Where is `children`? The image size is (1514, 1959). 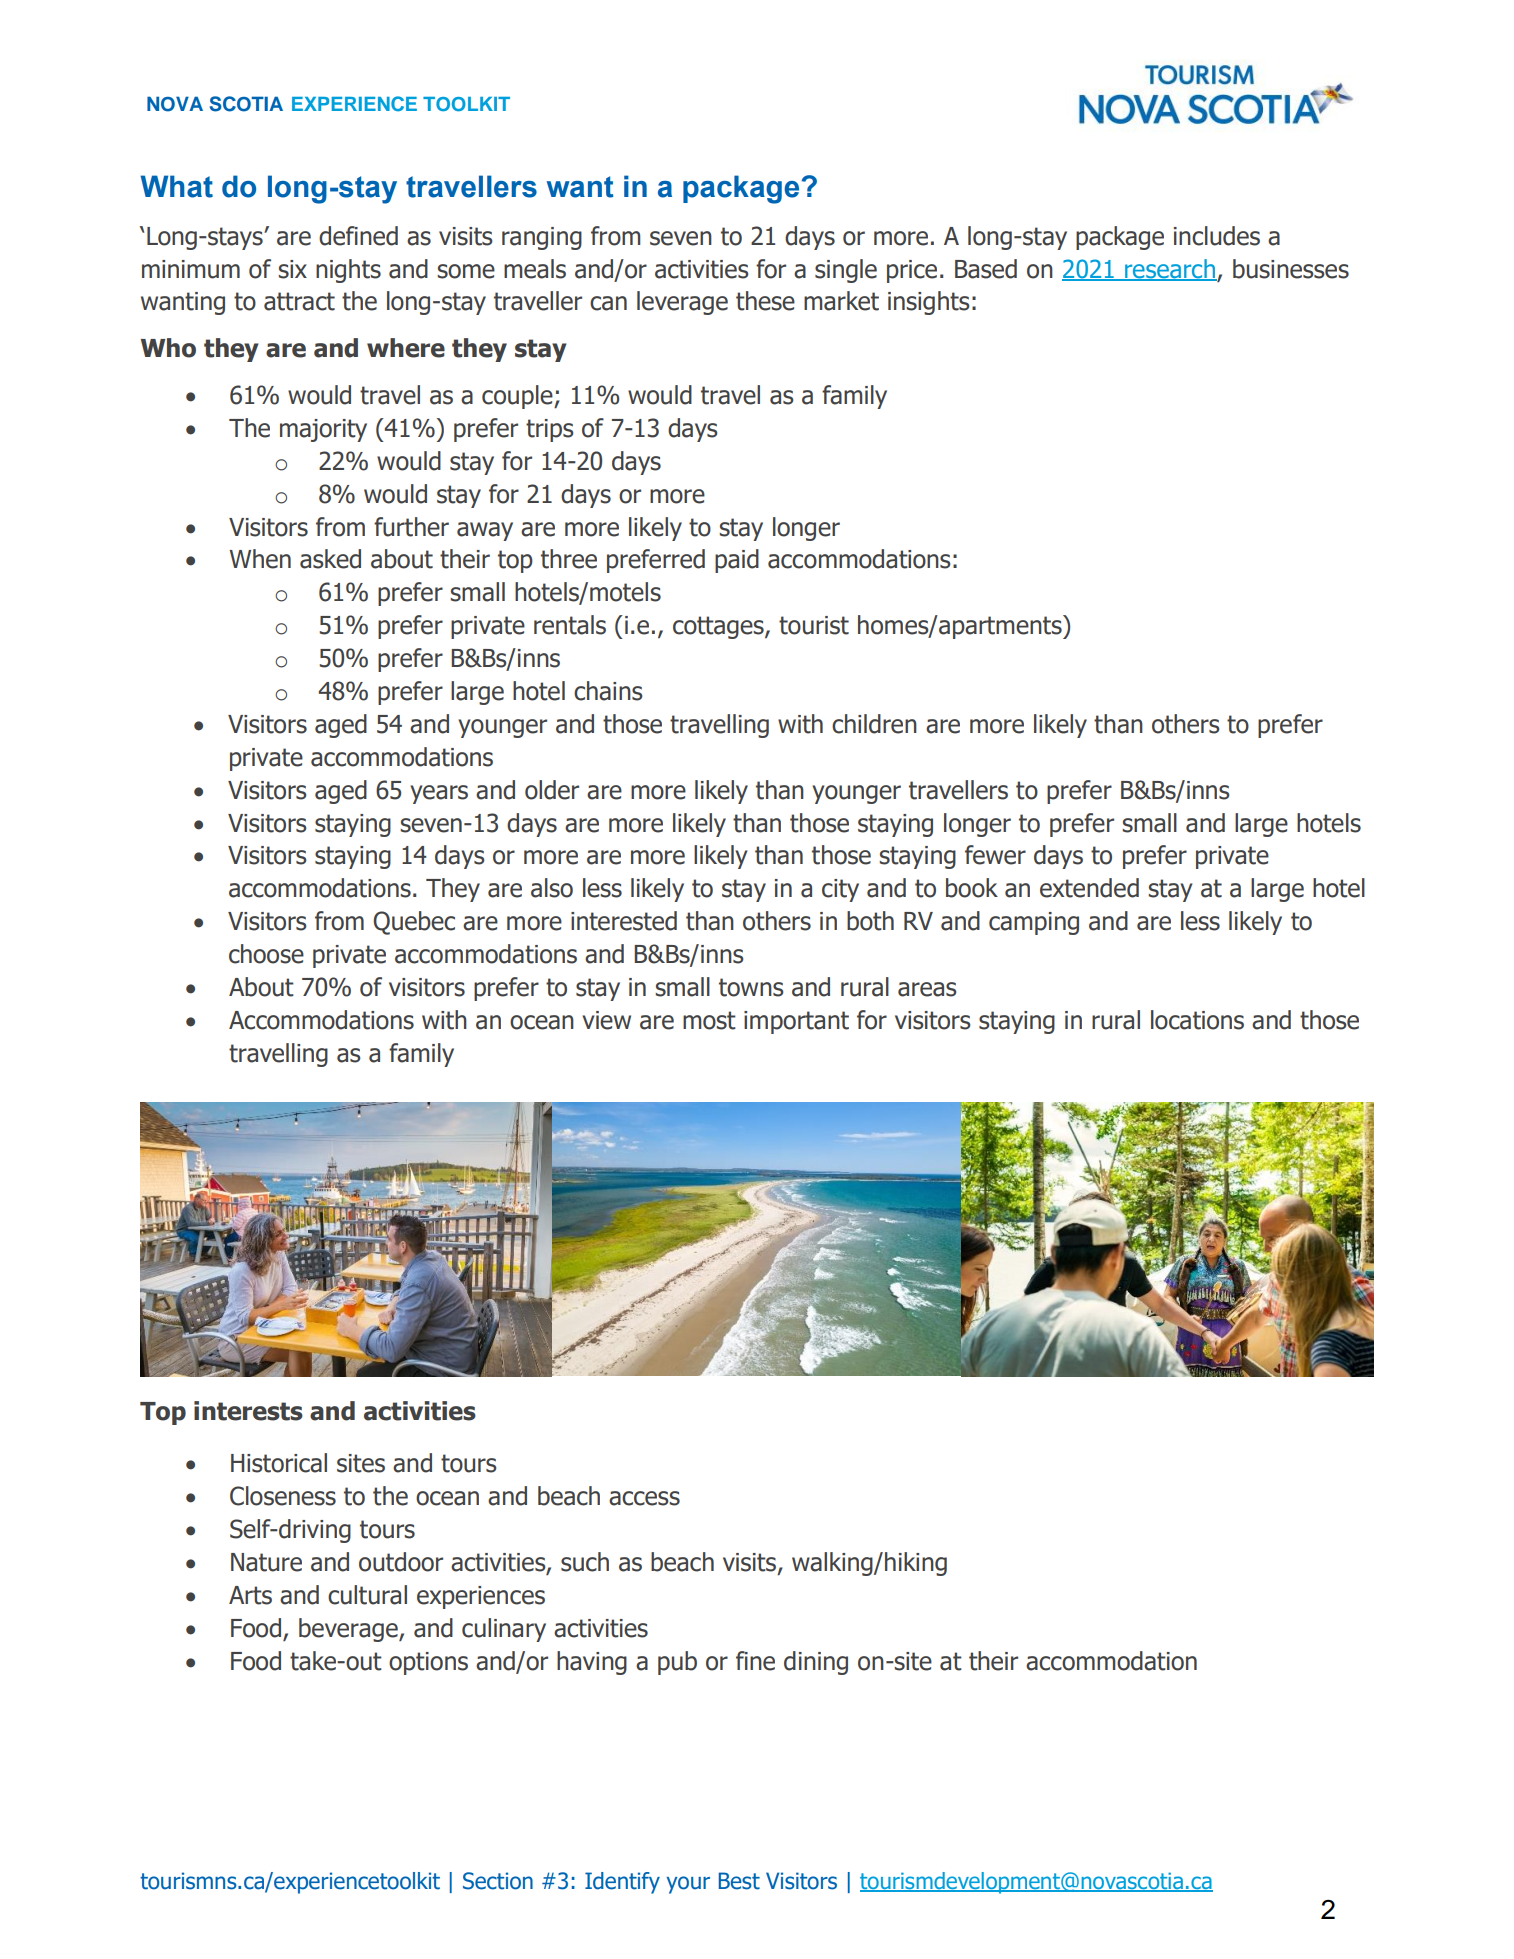 children is located at coordinates (874, 724).
